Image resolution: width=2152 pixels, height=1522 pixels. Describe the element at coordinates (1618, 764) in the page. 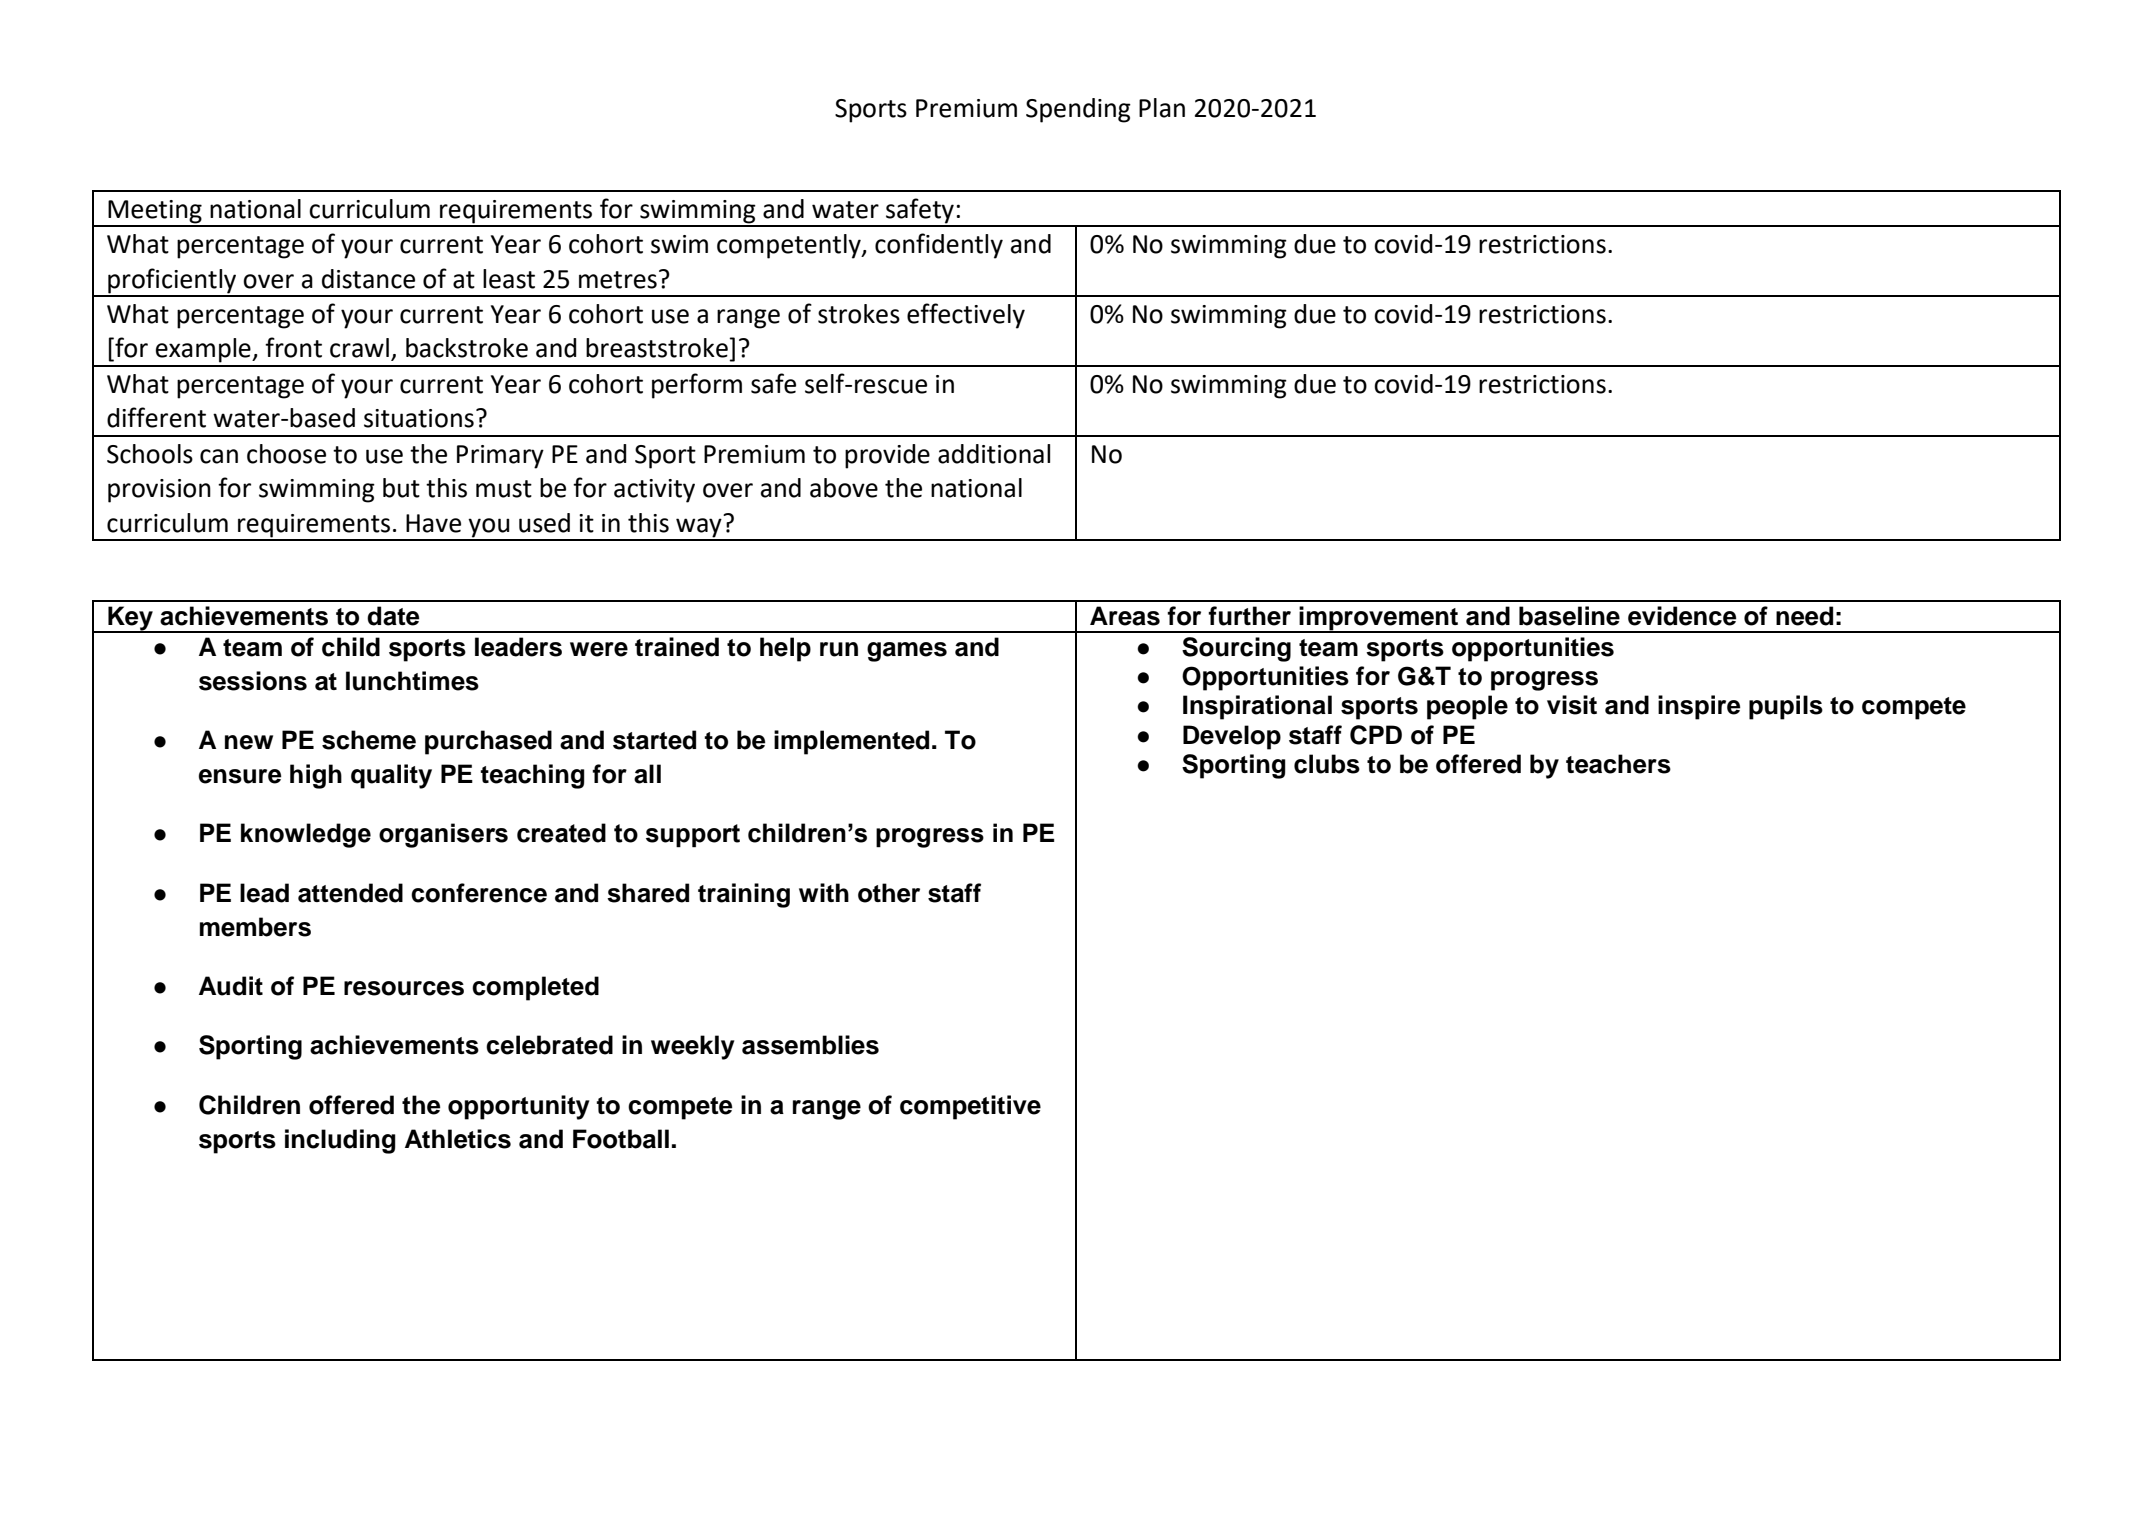

I see `teachers` at that location.
